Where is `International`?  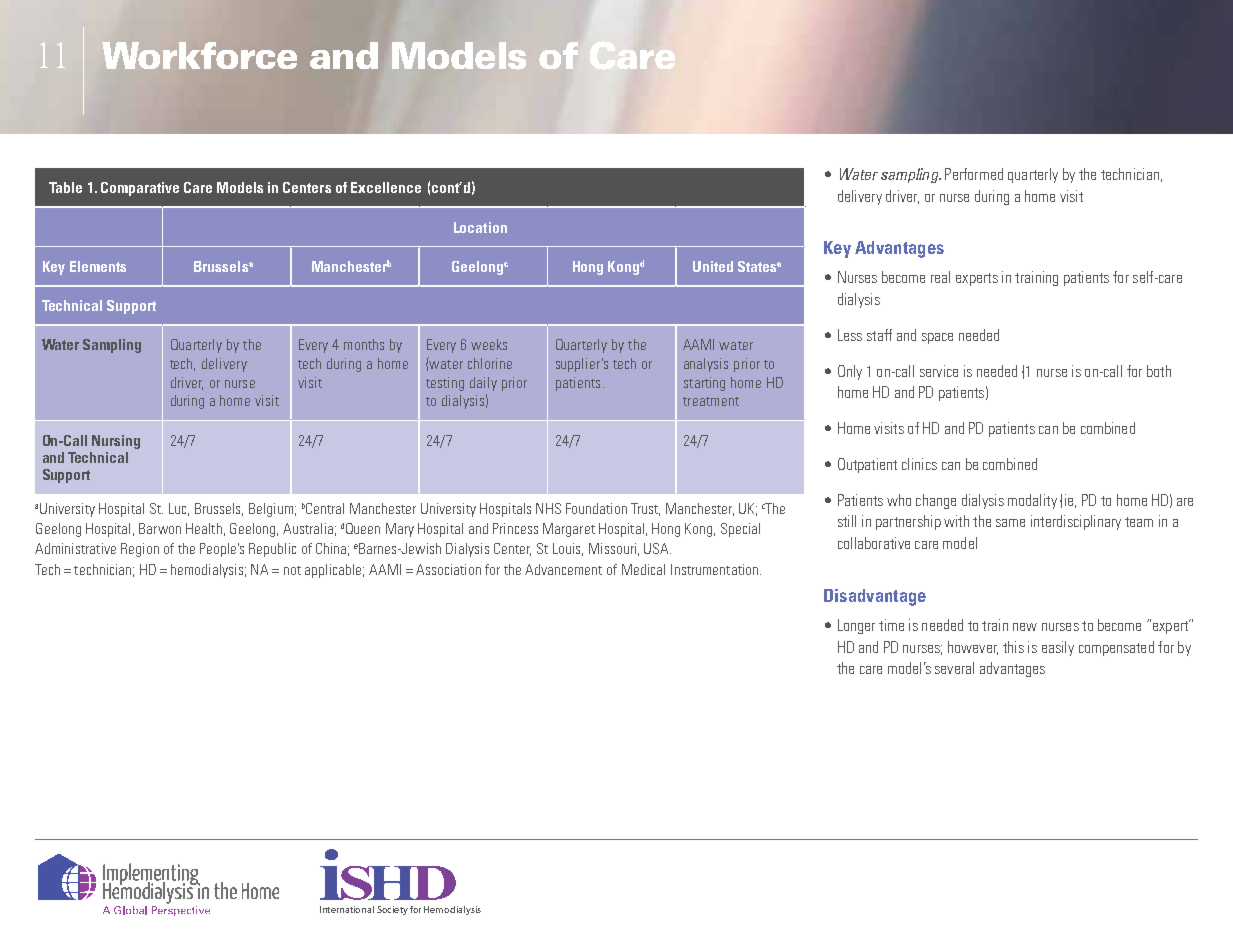 International is located at coordinates (347, 909).
